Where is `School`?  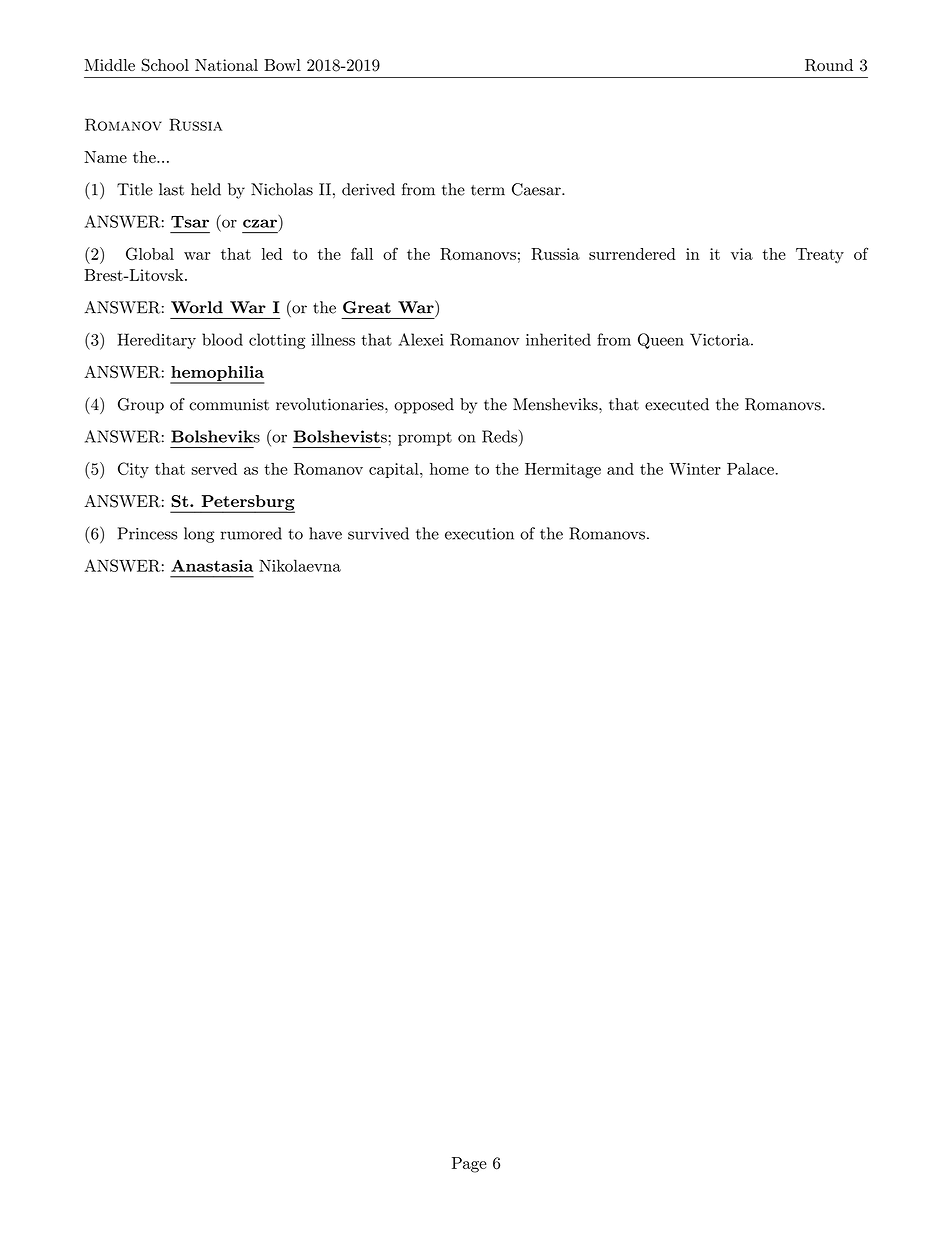
School is located at coordinates (165, 65).
